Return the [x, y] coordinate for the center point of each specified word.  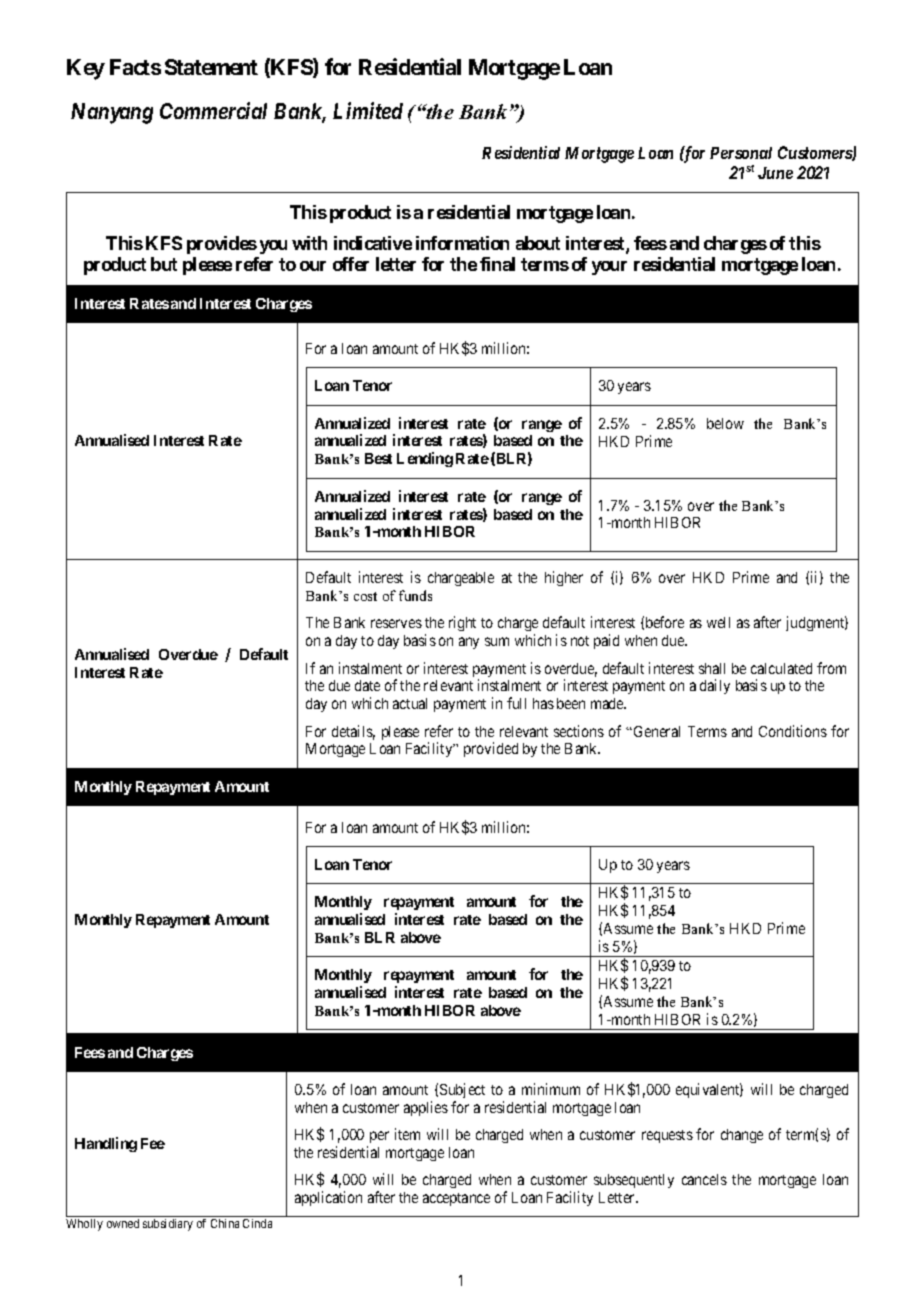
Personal [741, 153]
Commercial [213, 110]
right [462, 623]
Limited [368, 110]
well [718, 622]
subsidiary [168, 1225]
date [367, 685]
